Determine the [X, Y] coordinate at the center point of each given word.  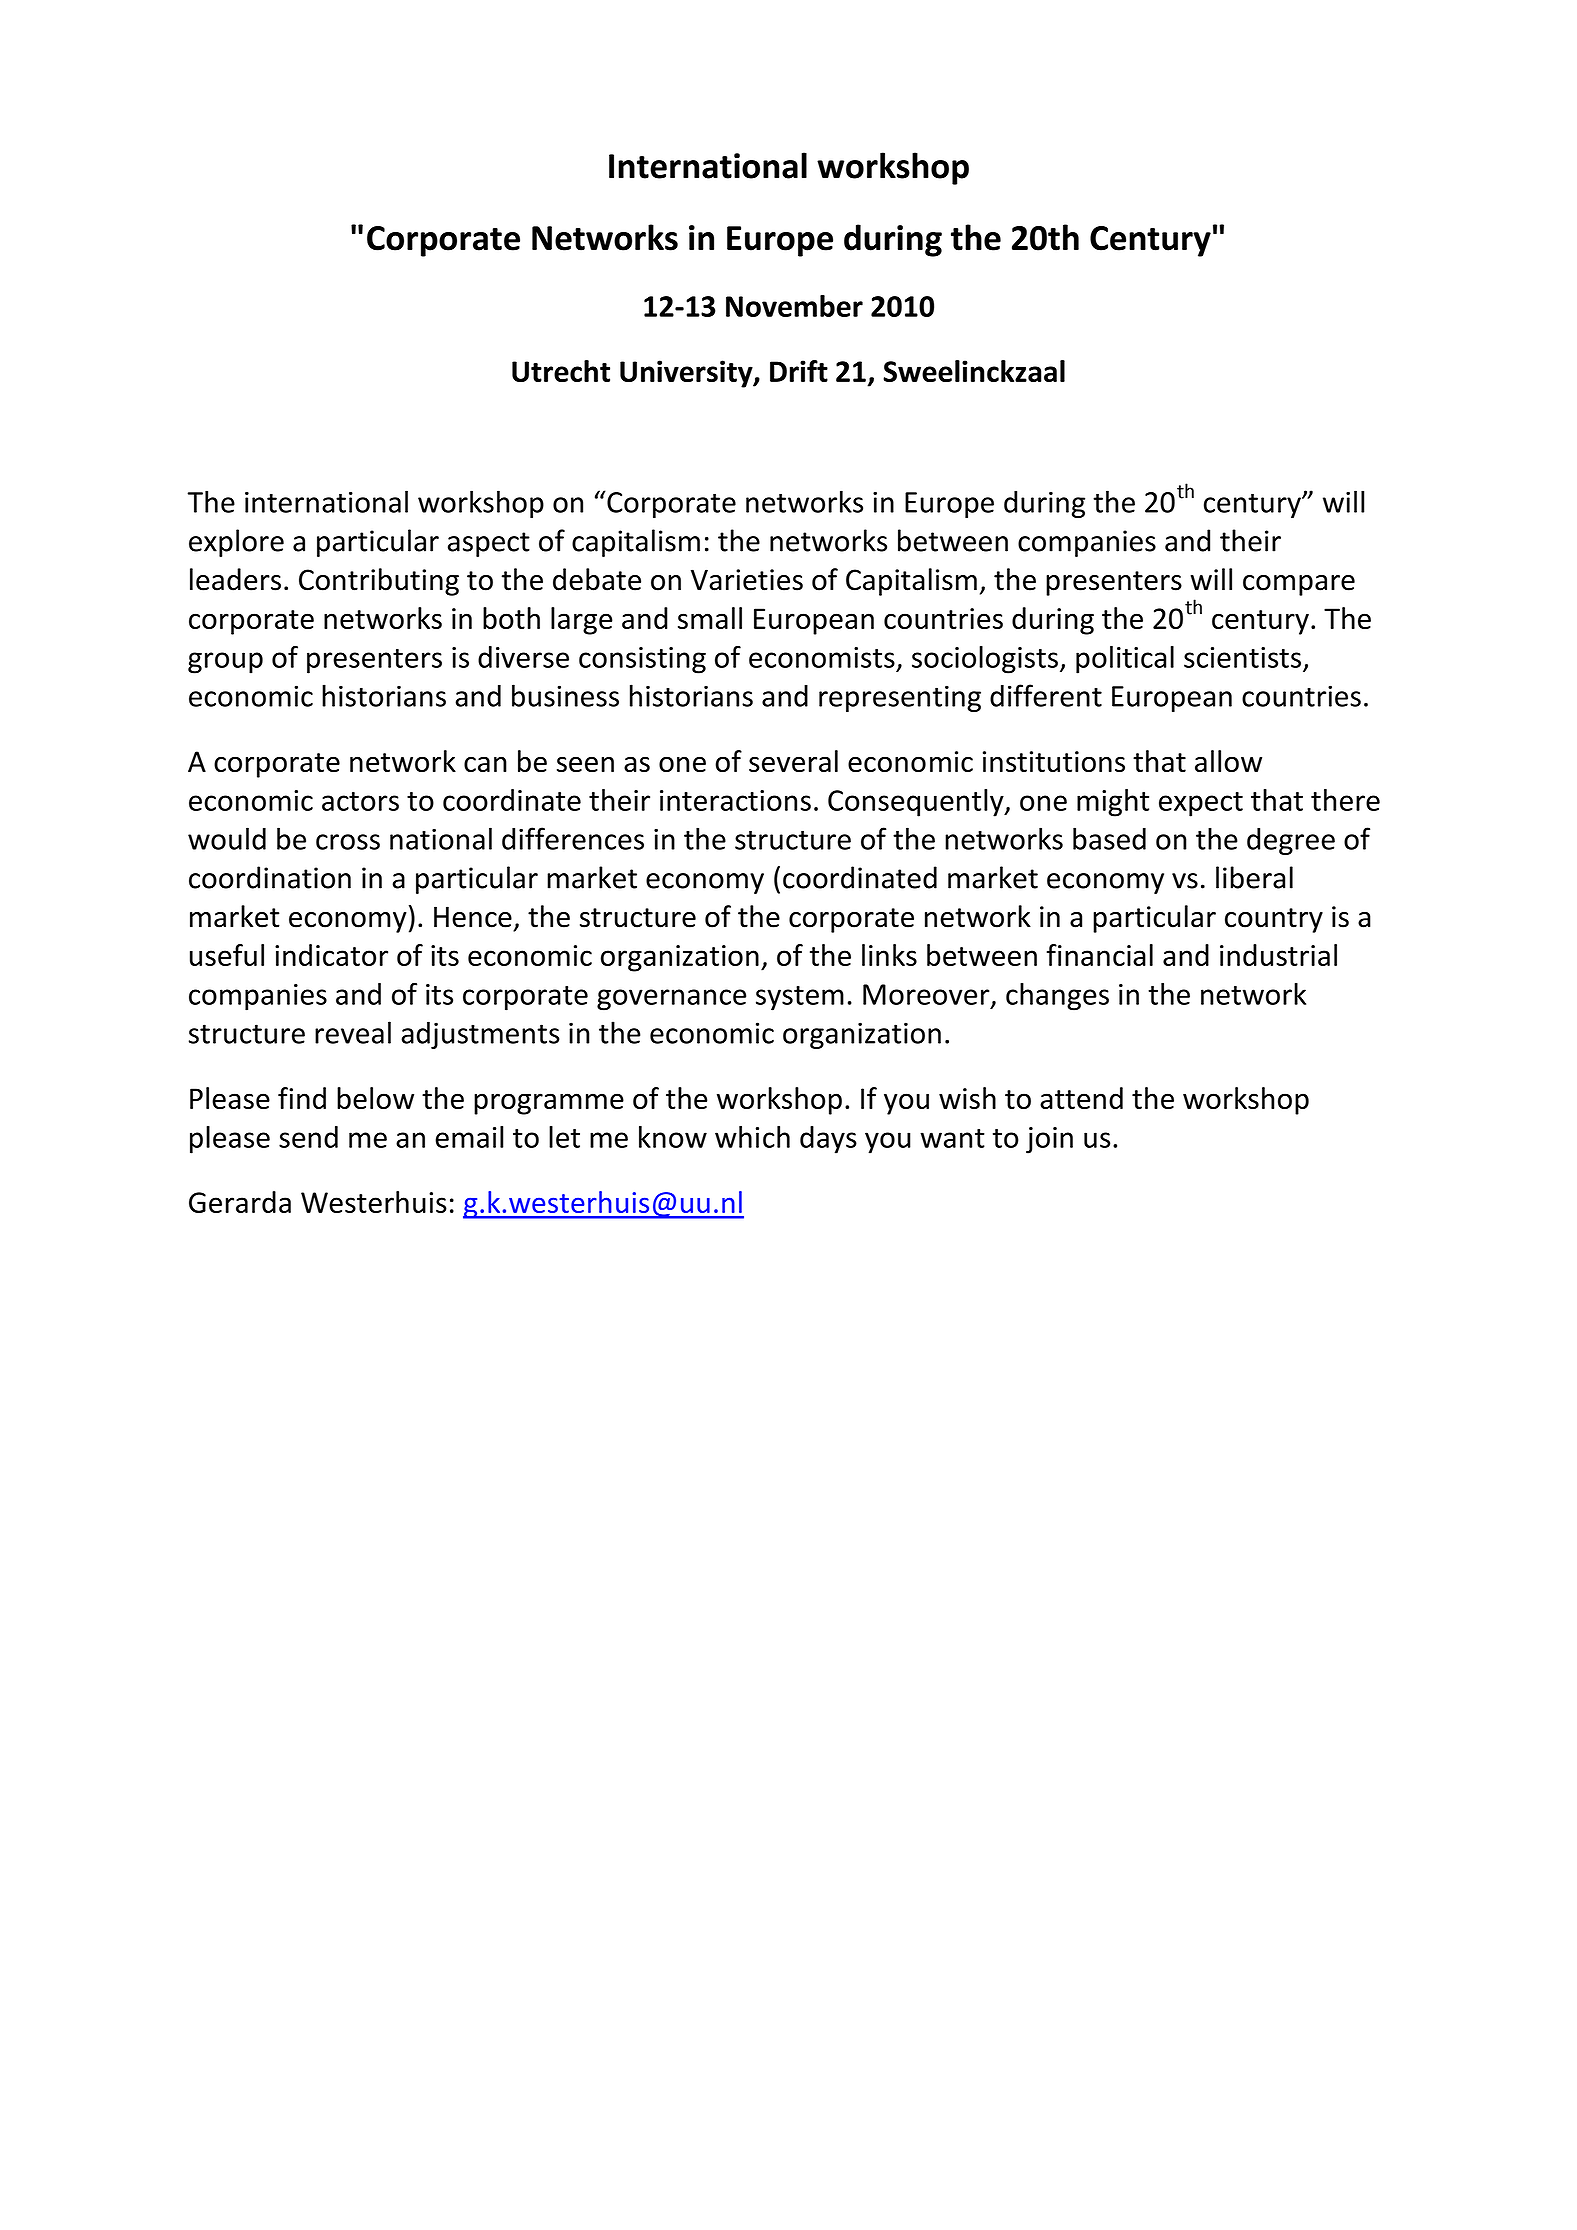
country [1274, 920]
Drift [799, 371]
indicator [331, 955]
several [793, 761]
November [794, 306]
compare [1299, 585]
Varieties [747, 580]
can [485, 764]
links [889, 955]
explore [236, 543]
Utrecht [561, 371]
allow [1228, 761]
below [375, 1098]
